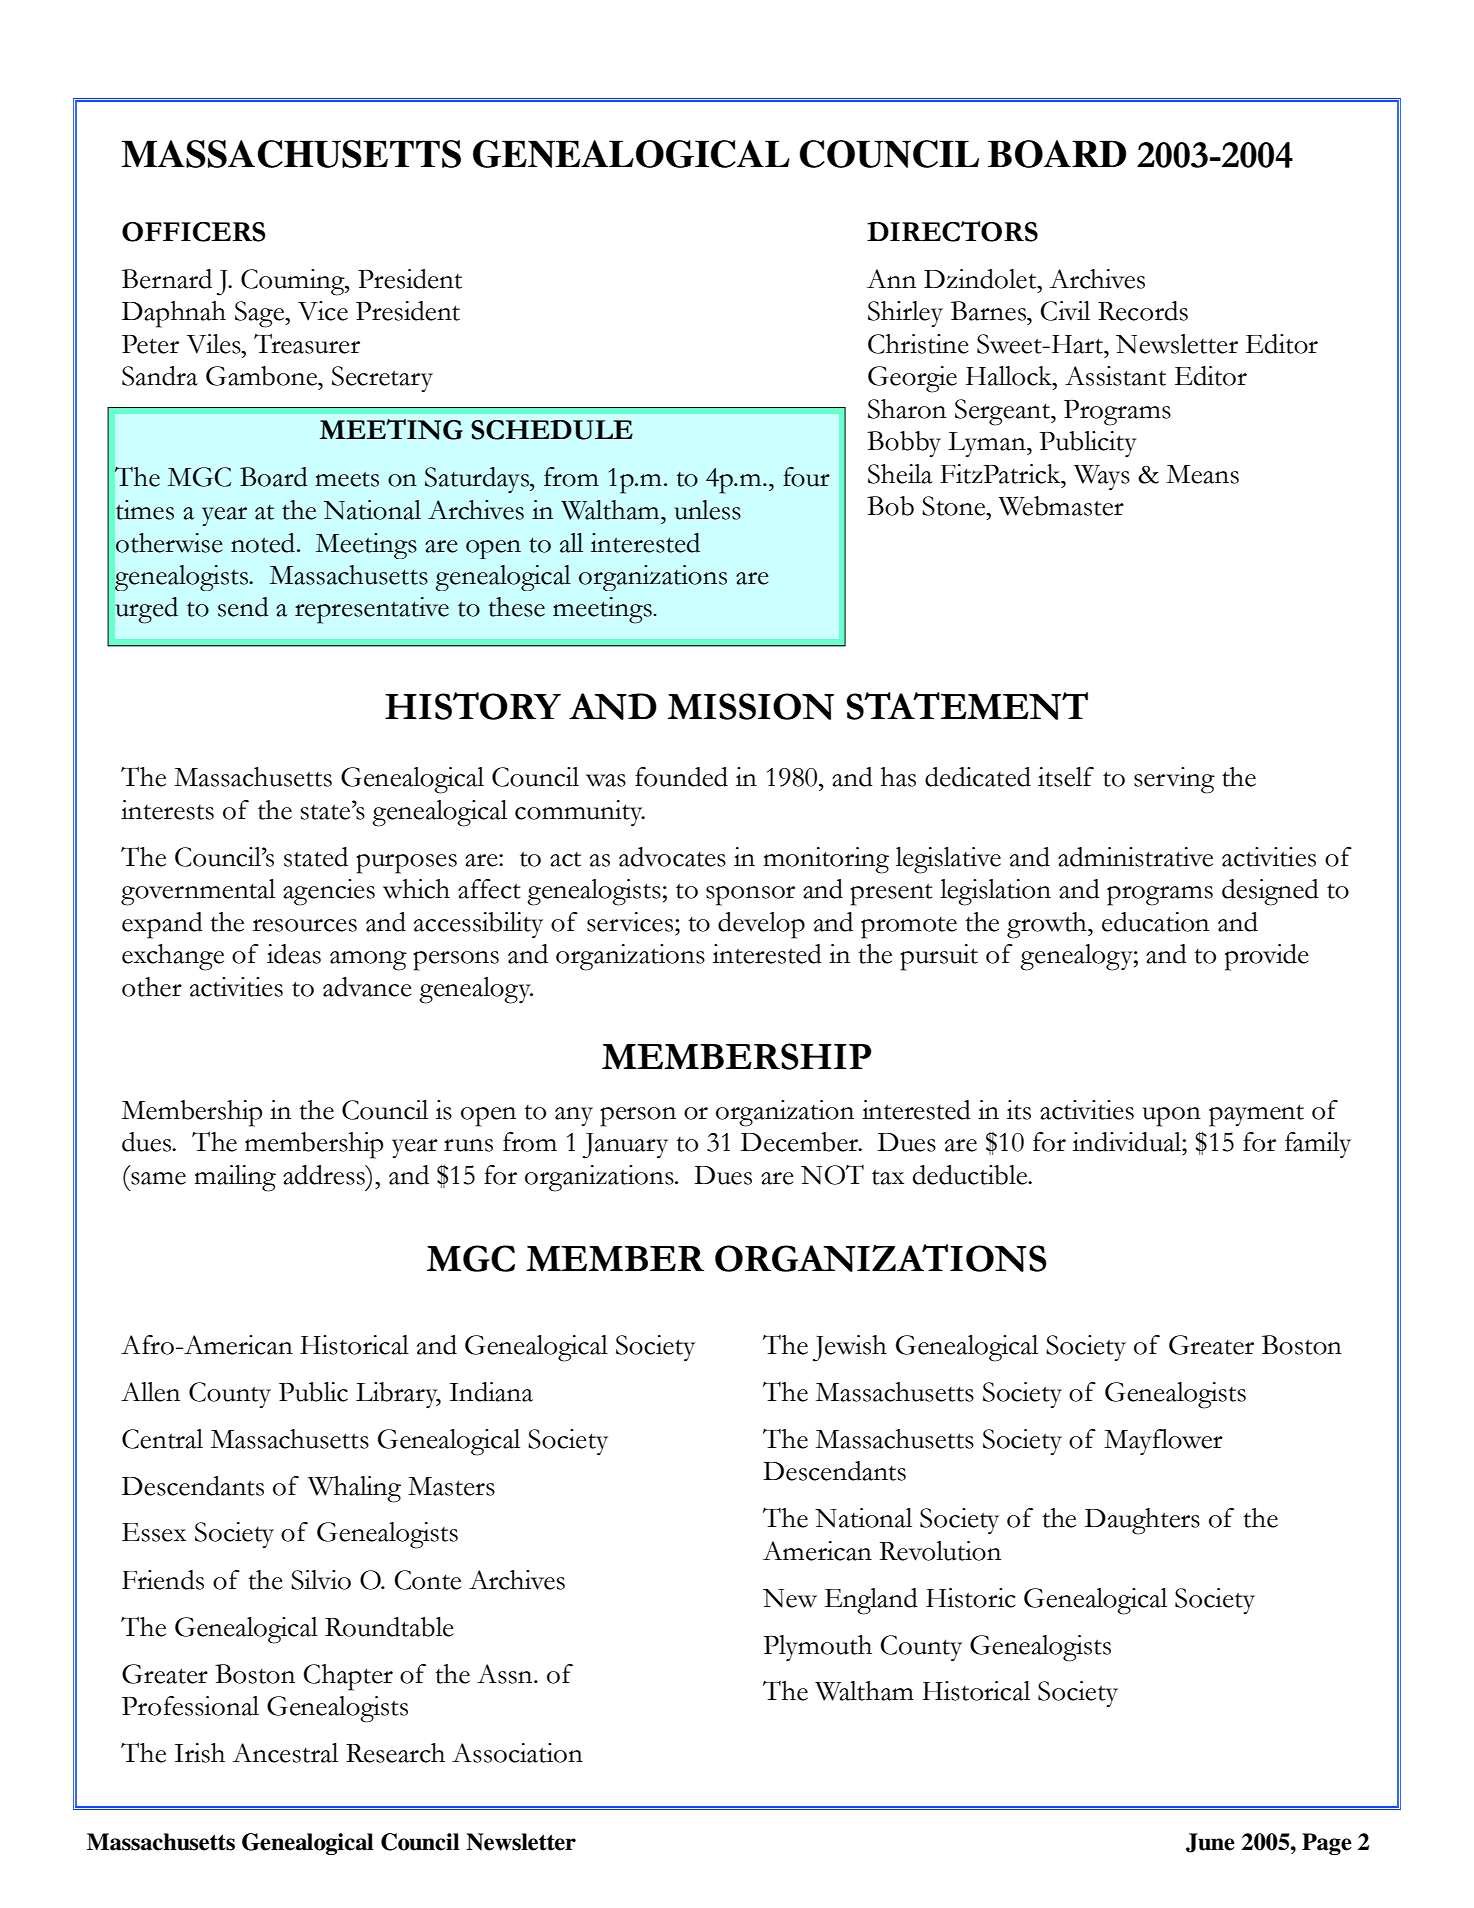 This screenshot has height=1908, width=1474. I want to click on Whaling, so click(354, 1489).
